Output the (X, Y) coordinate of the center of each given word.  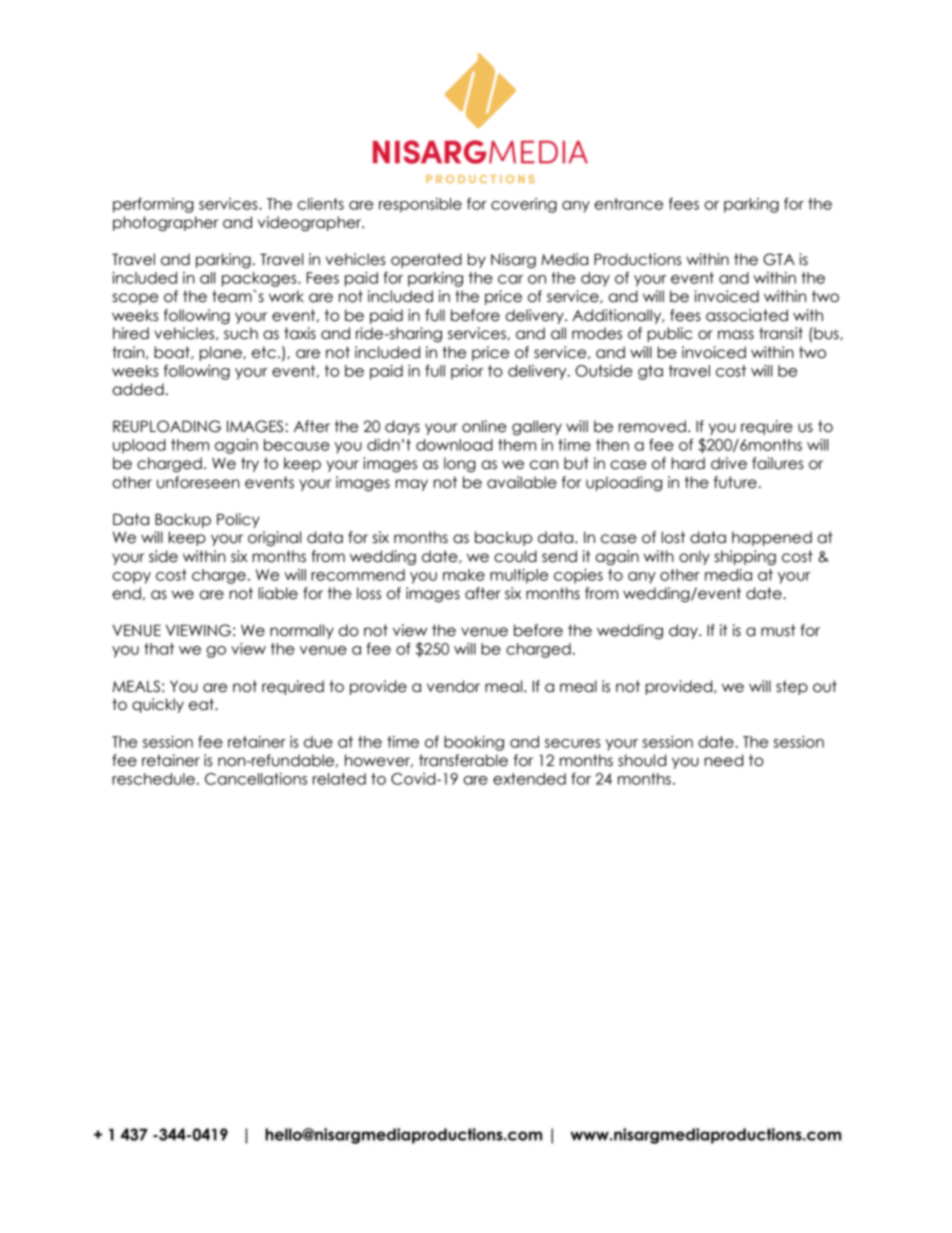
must (778, 630)
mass (736, 335)
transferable (463, 760)
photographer (165, 223)
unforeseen (198, 482)
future (736, 482)
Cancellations (256, 779)
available (522, 482)
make (464, 575)
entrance (628, 204)
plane (222, 353)
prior (467, 372)
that (159, 649)
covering (524, 205)
